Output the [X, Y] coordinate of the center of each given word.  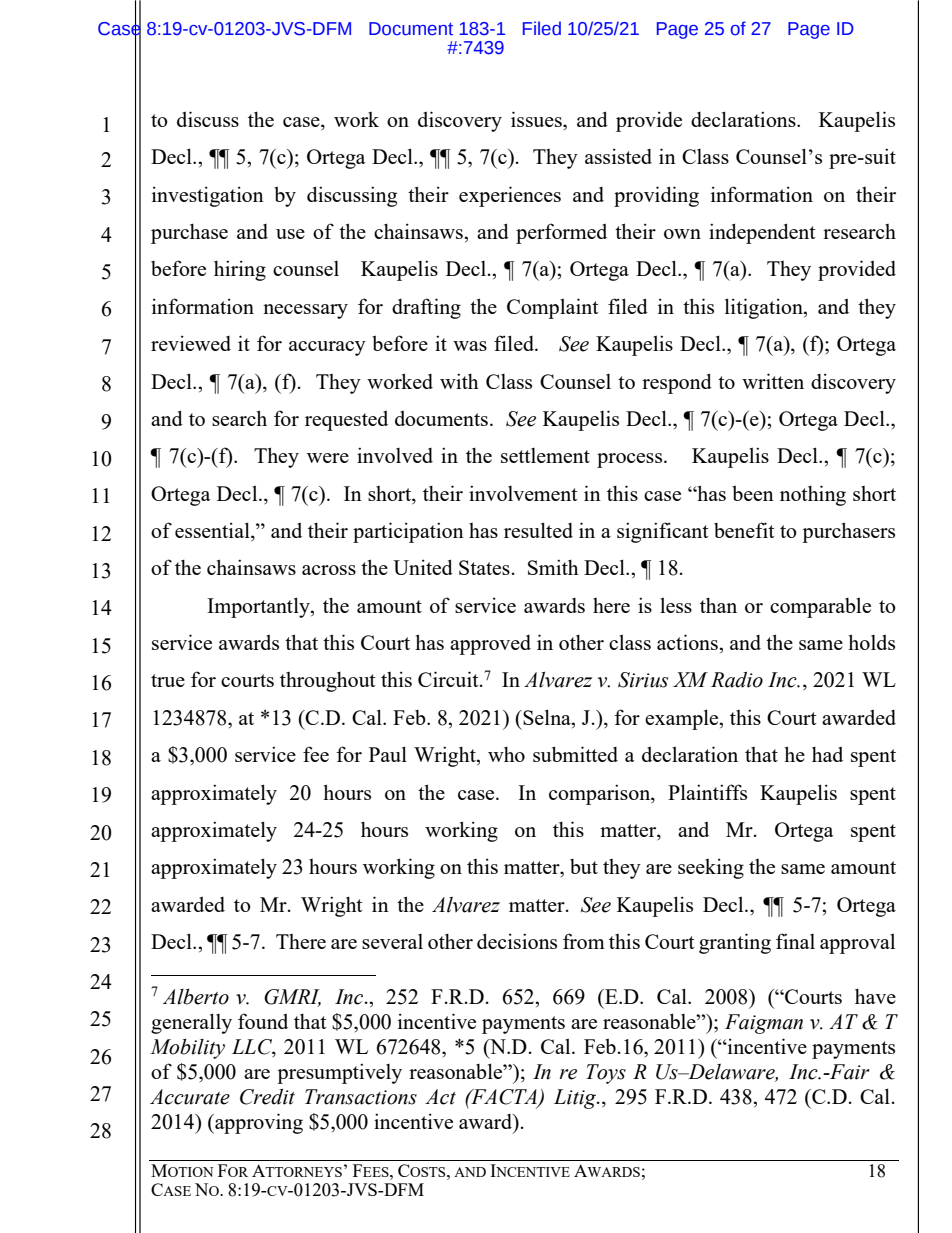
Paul [388, 754]
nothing [813, 495]
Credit [267, 1097]
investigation [208, 196]
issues [537, 119]
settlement [545, 455]
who [506, 754]
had [827, 754]
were [328, 458]
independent [762, 233]
